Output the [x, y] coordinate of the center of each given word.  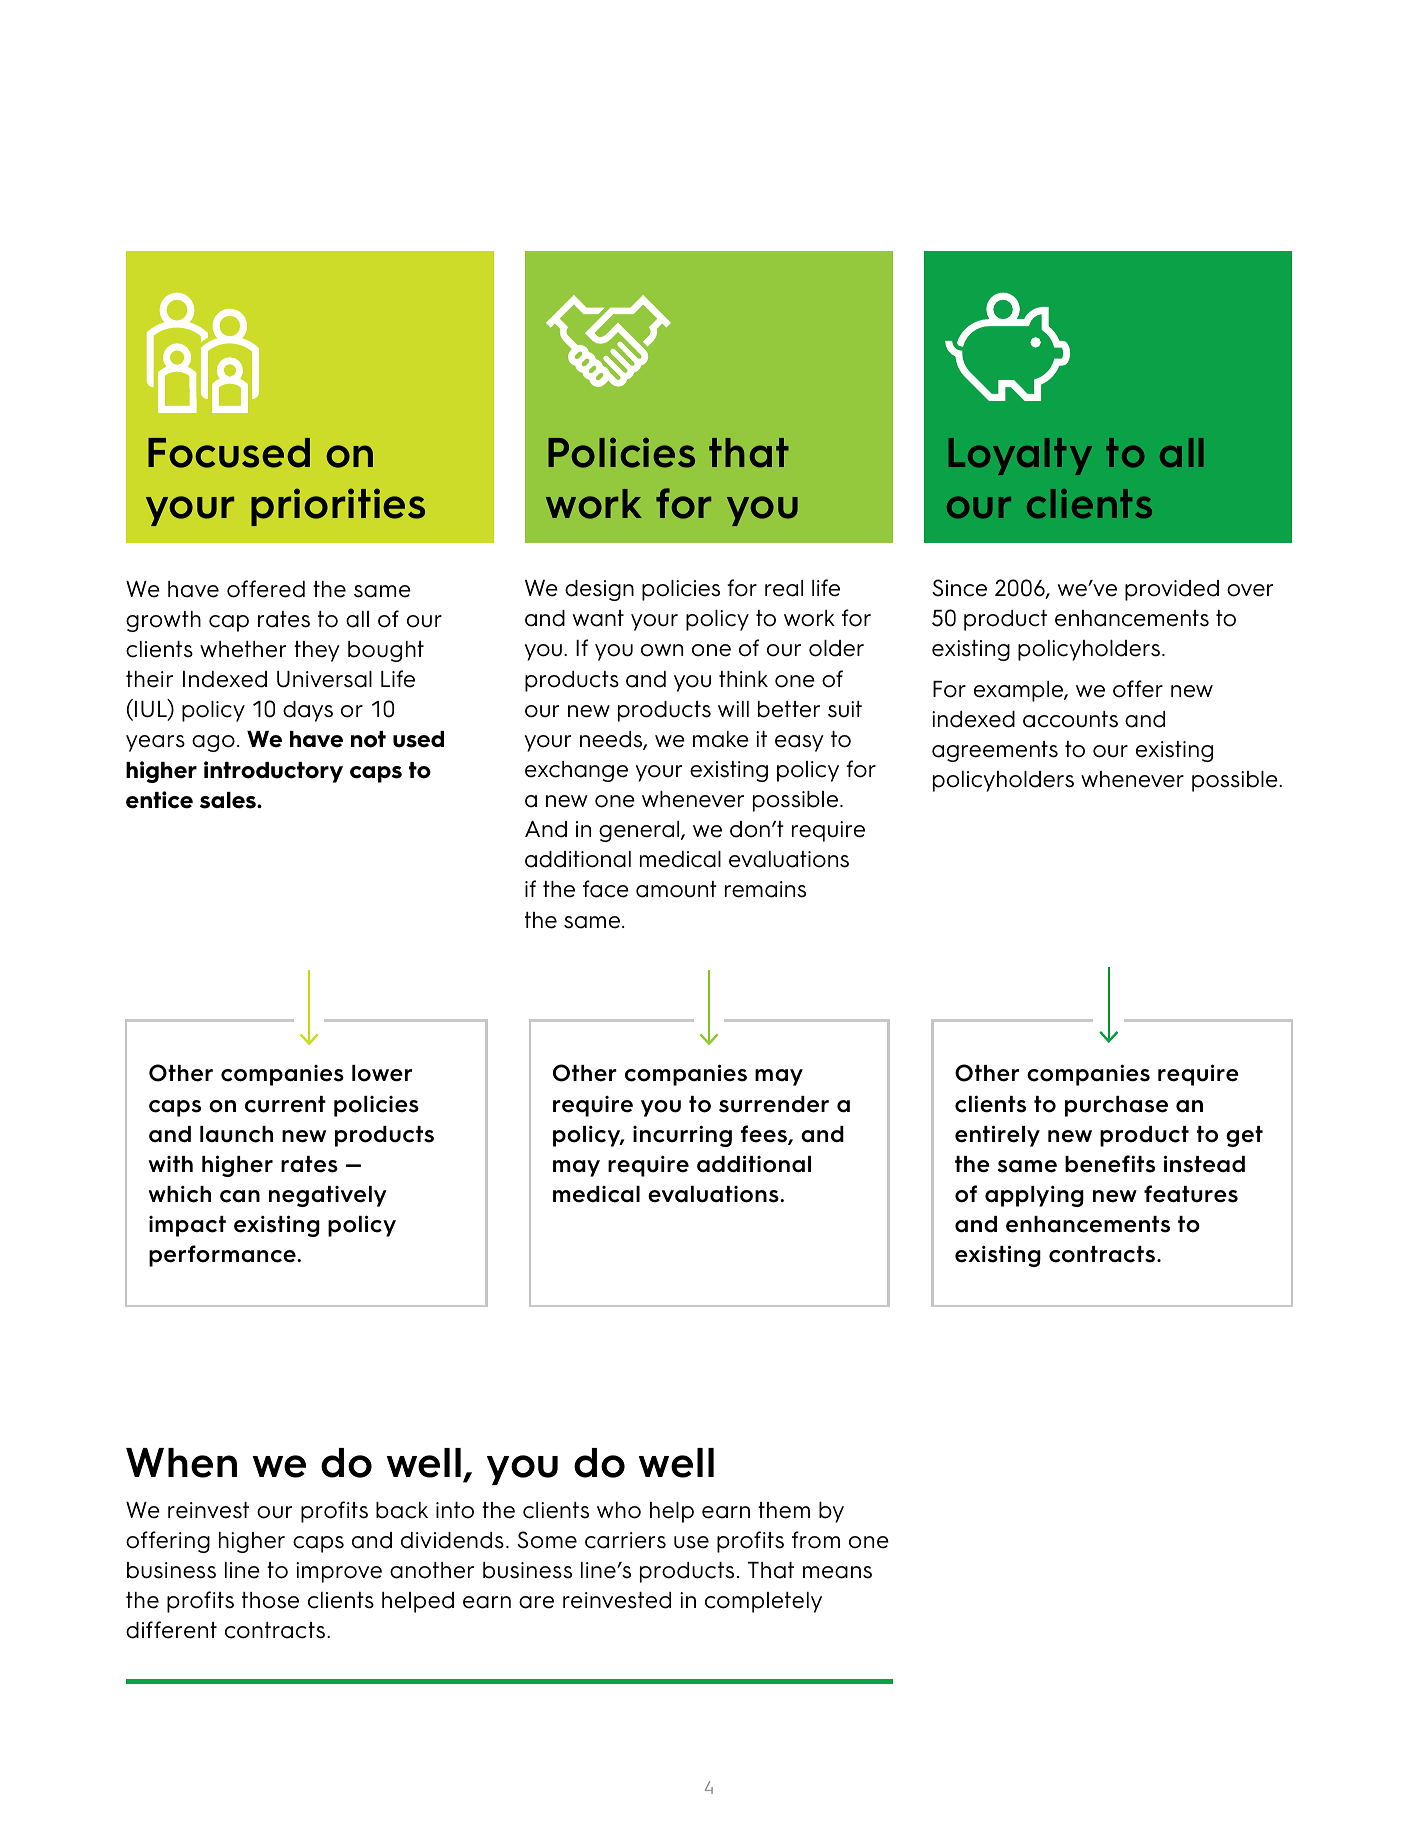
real [784, 588]
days [308, 711]
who [619, 1510]
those [270, 1600]
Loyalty [1020, 456]
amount [676, 889]
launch [236, 1134]
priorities [338, 507]
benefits [1110, 1164]
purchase [1116, 1106]
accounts [1070, 719]
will [733, 709]
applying [1034, 1196]
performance [223, 1256]
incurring [682, 1136]
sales [229, 800]
